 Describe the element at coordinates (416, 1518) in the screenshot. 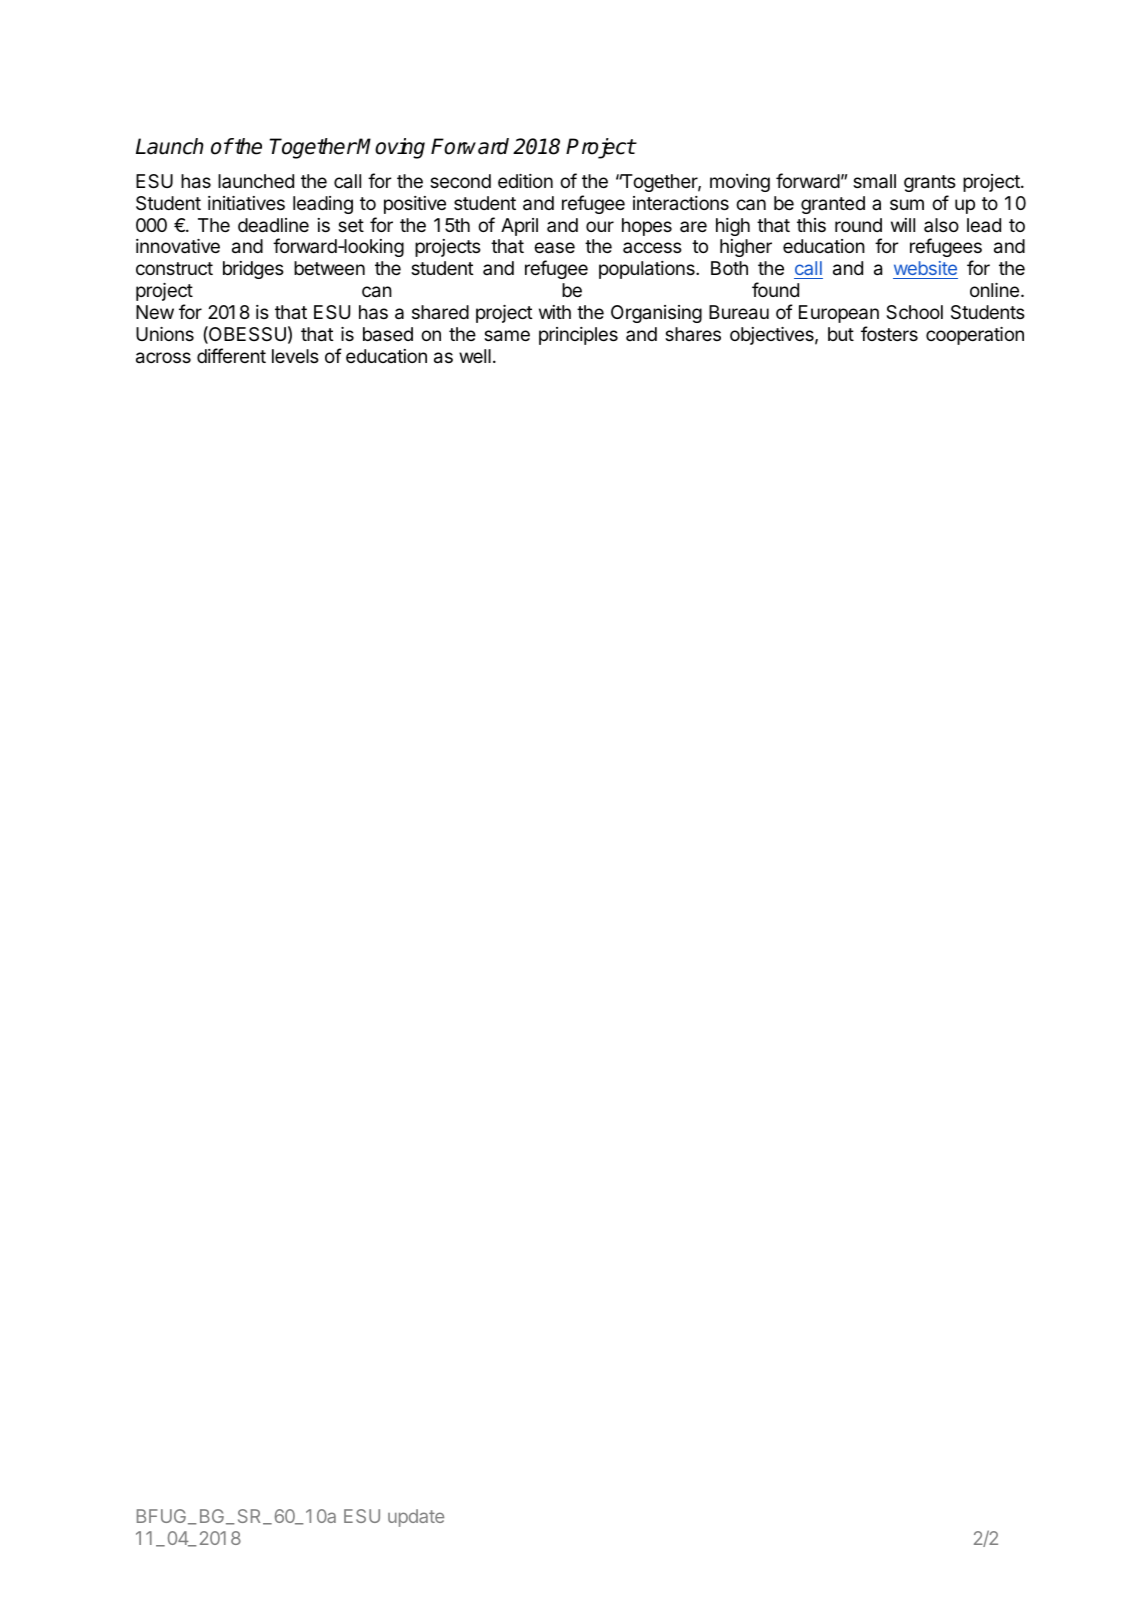

I see `update` at that location.
